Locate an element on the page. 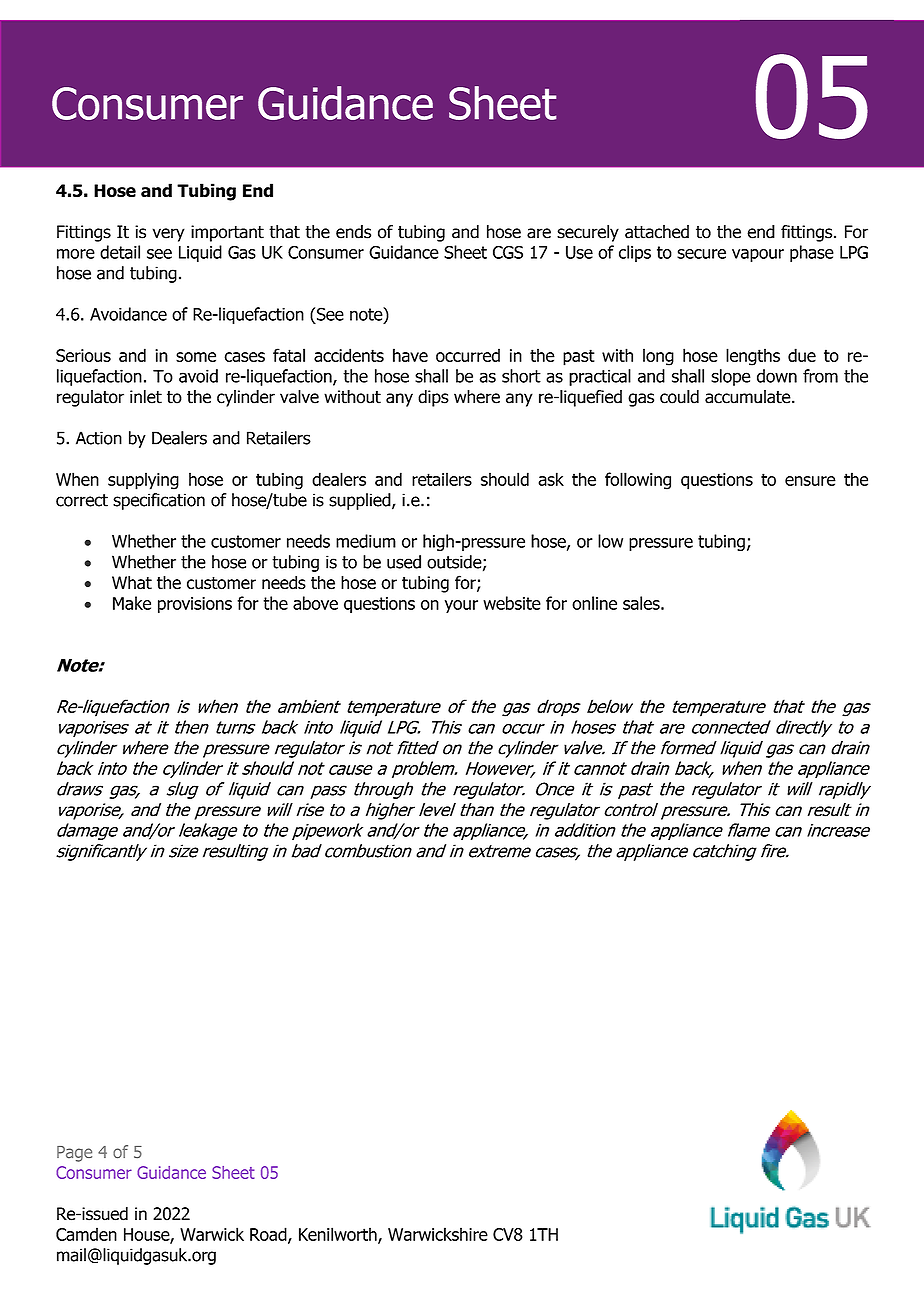 Image resolution: width=924 pixels, height=1308 pixels. Road is located at coordinates (269, 1235).
